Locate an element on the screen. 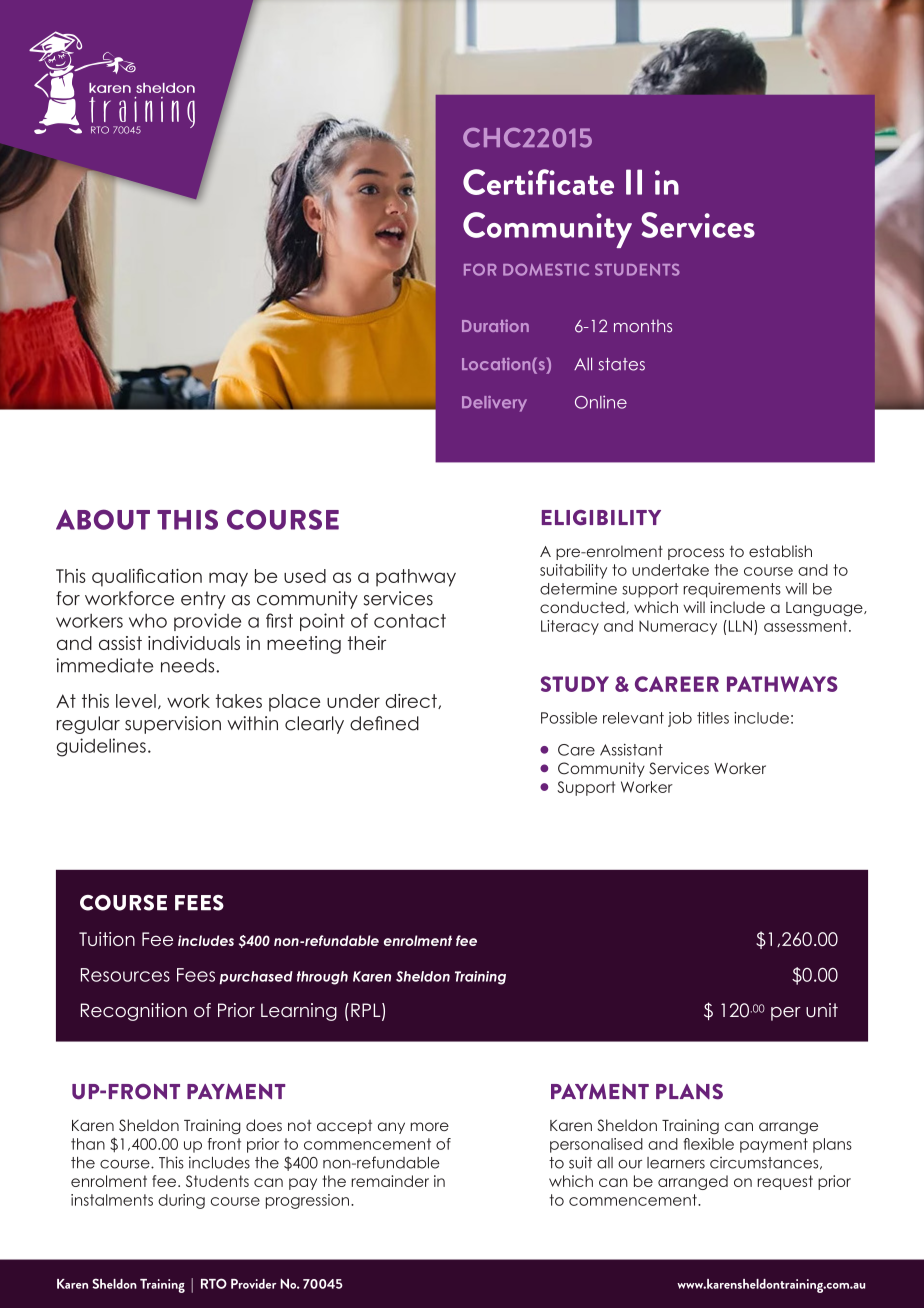 The height and width of the screenshot is (1308, 924). RTO is located at coordinates (214, 1283).
